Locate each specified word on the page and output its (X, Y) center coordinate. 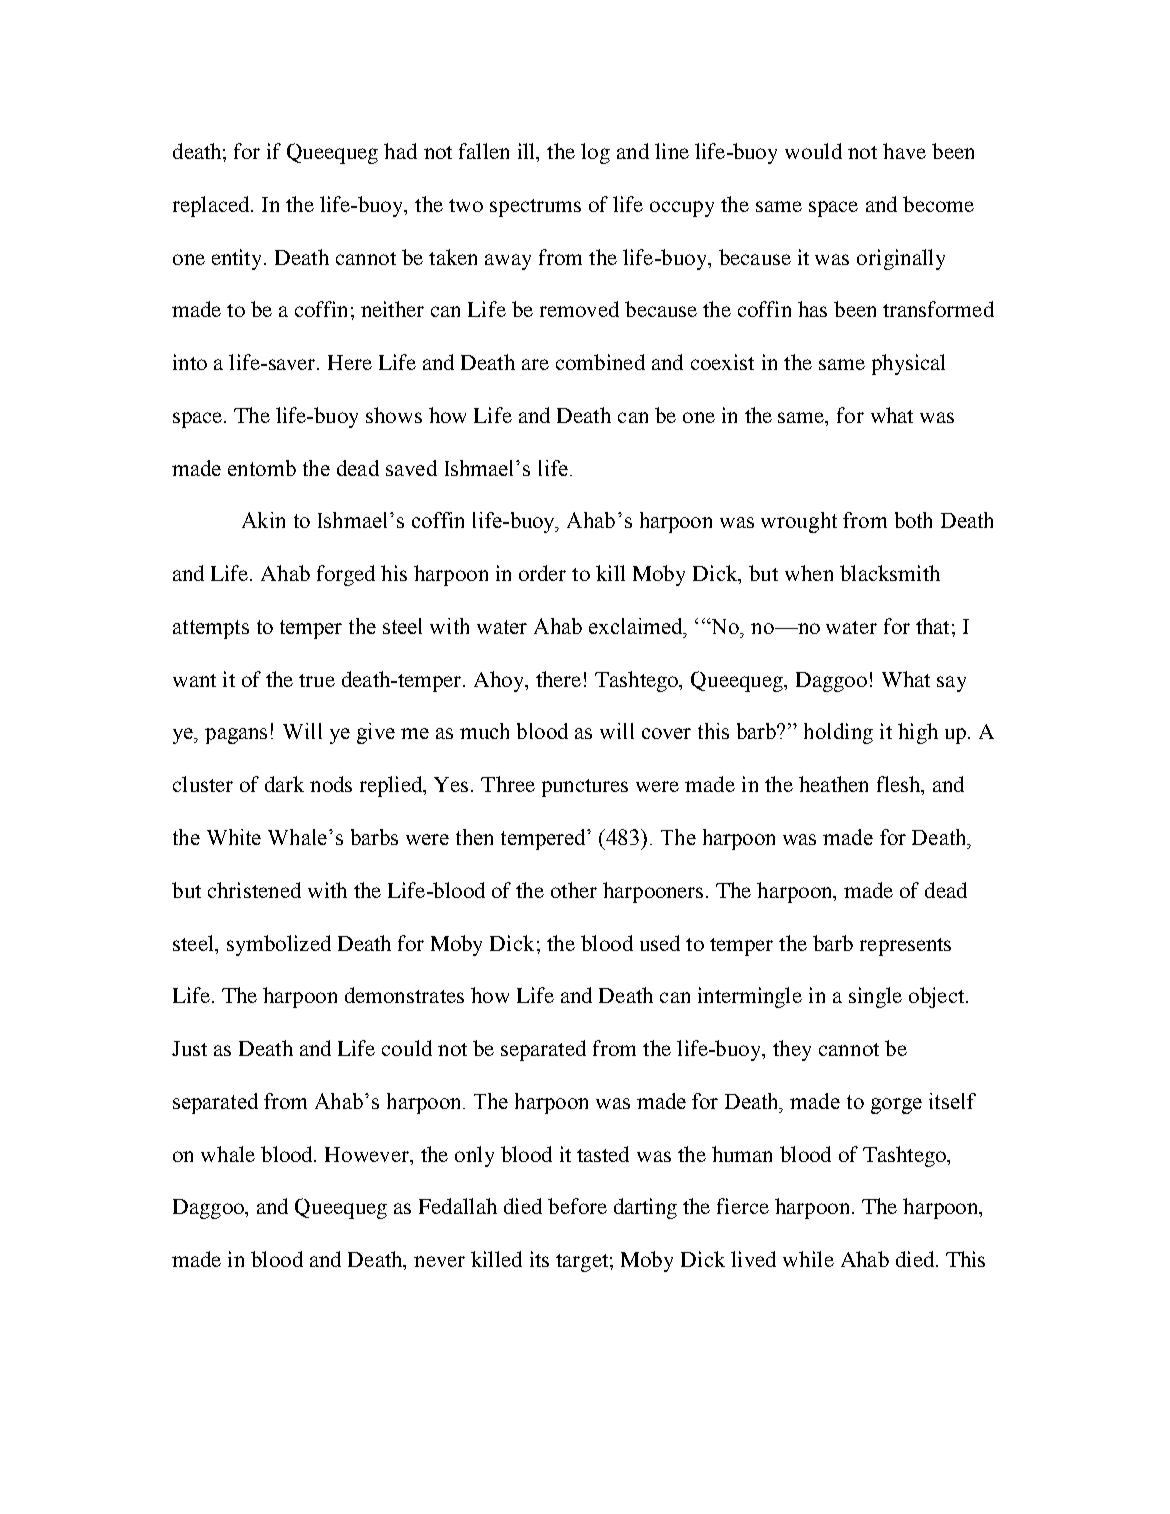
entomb (262, 468)
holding (838, 733)
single (875, 997)
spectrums (535, 208)
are (535, 364)
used (660, 943)
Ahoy (500, 681)
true (317, 680)
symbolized (279, 945)
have (904, 151)
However (368, 1154)
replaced (212, 206)
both (913, 520)
